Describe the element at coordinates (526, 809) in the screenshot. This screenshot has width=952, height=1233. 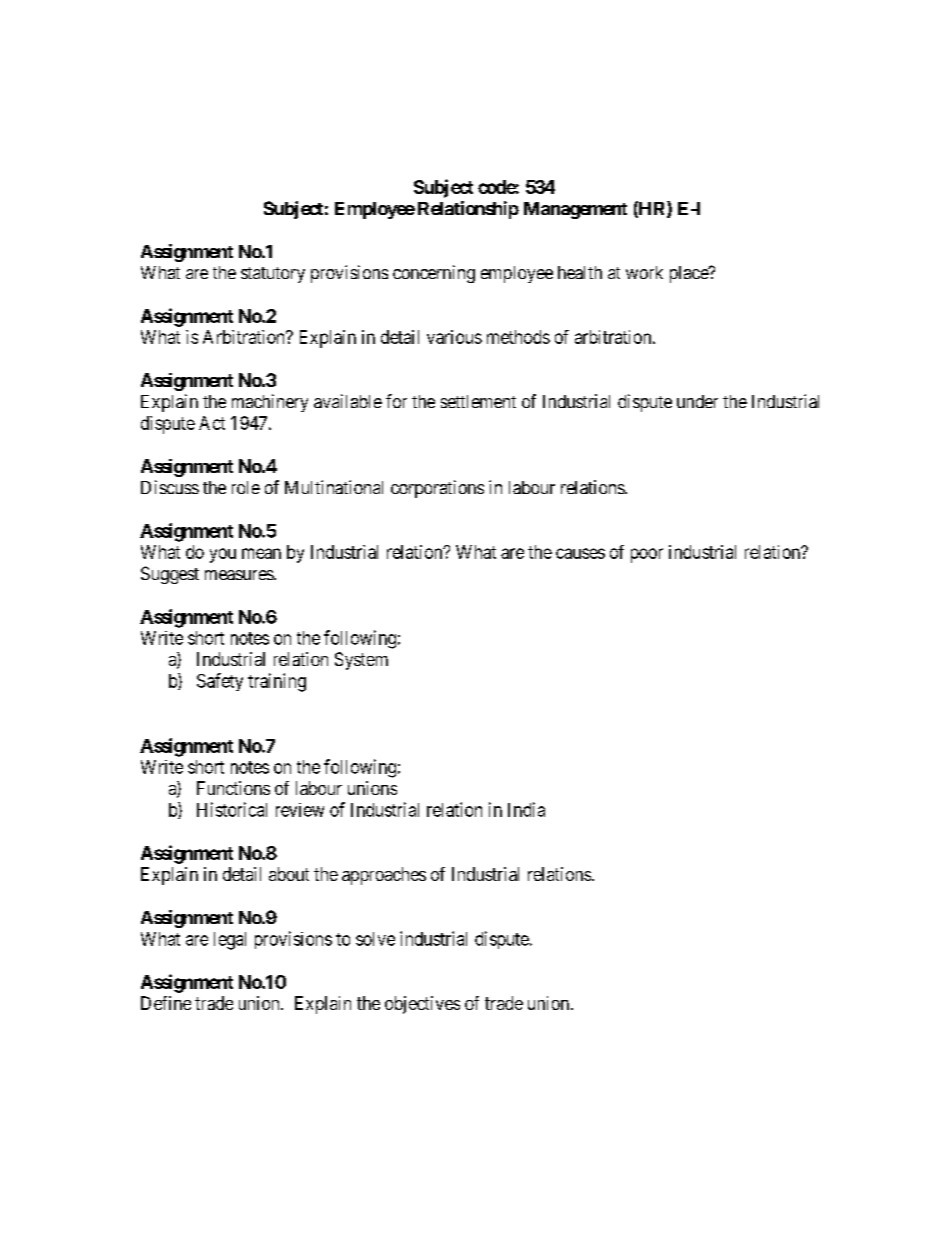
I see `India` at that location.
